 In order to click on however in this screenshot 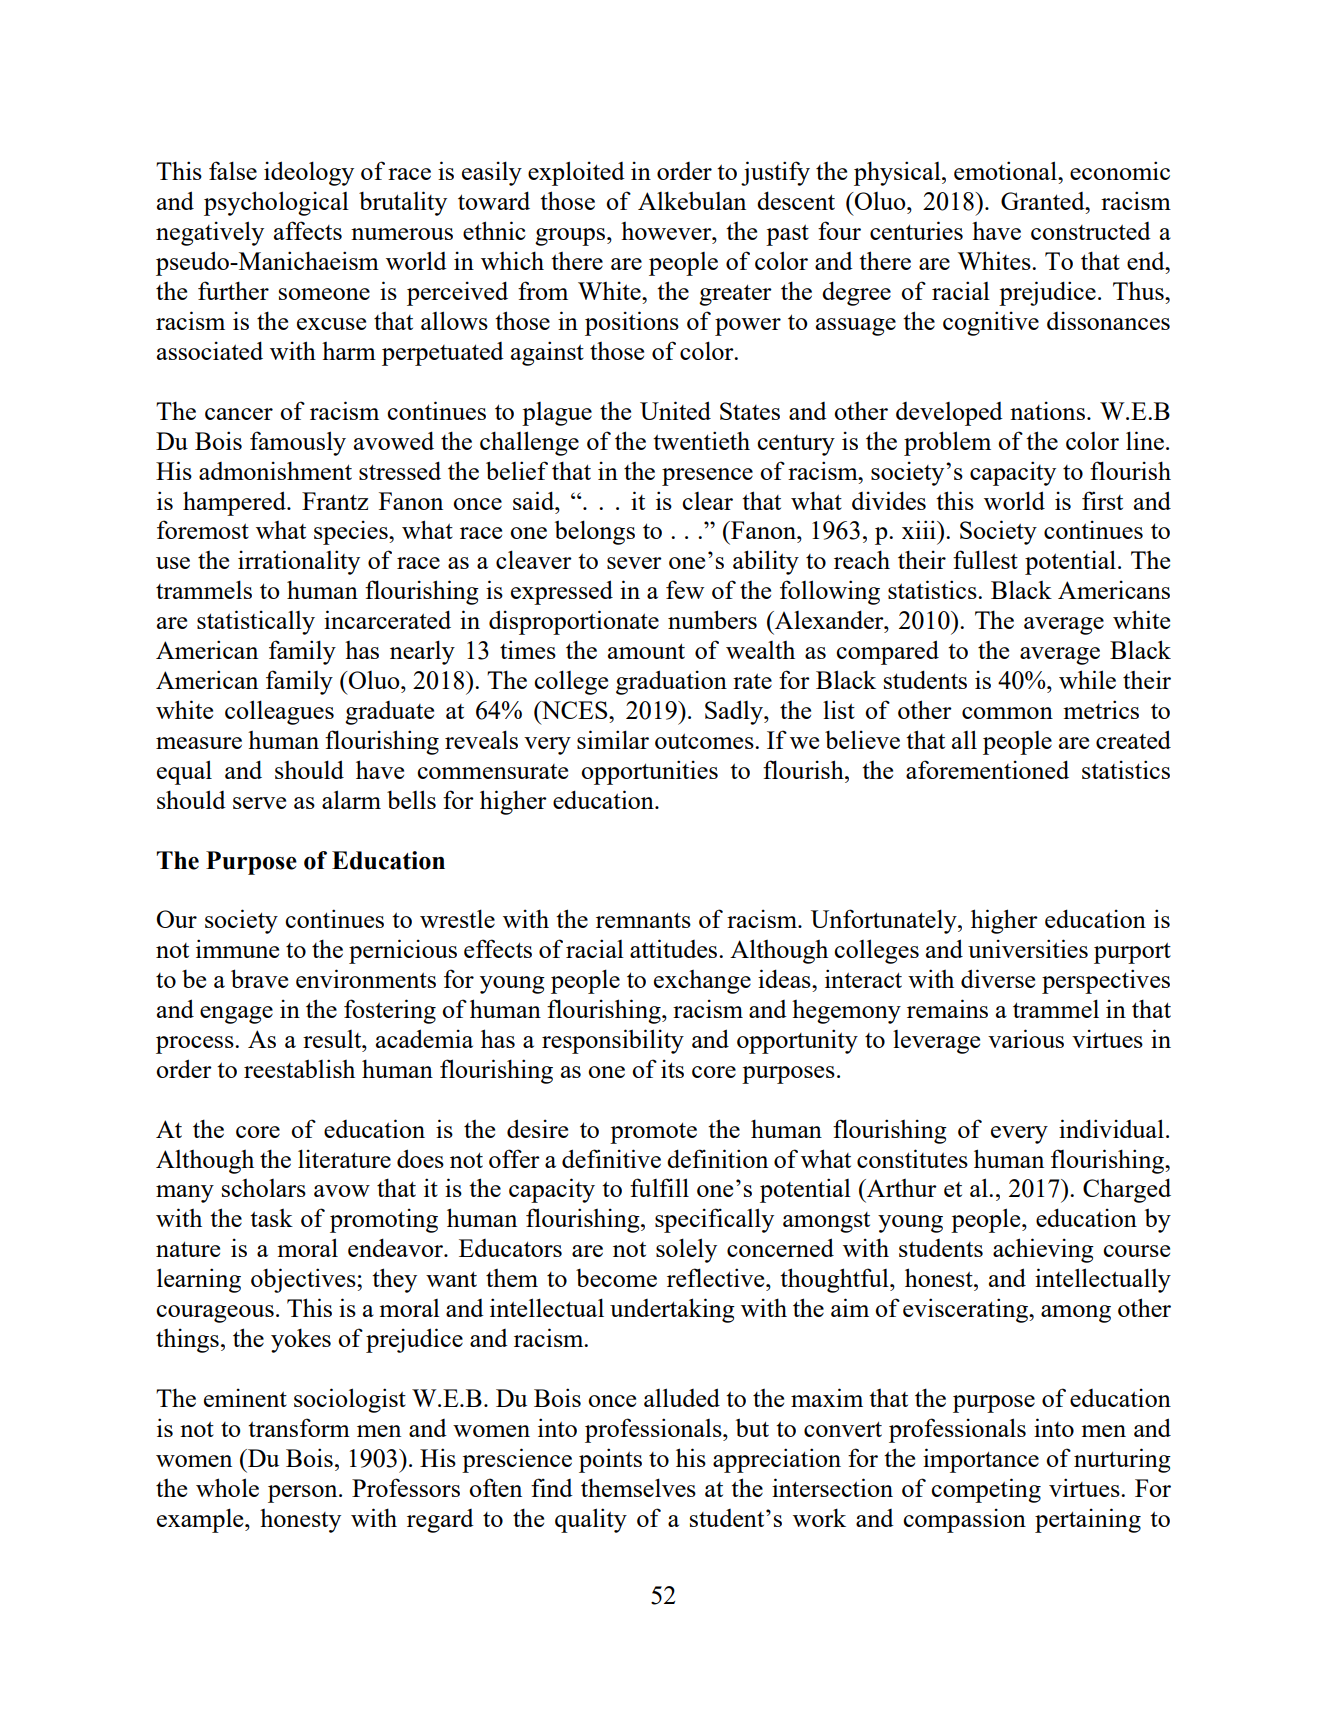, I will do `click(667, 231)`.
